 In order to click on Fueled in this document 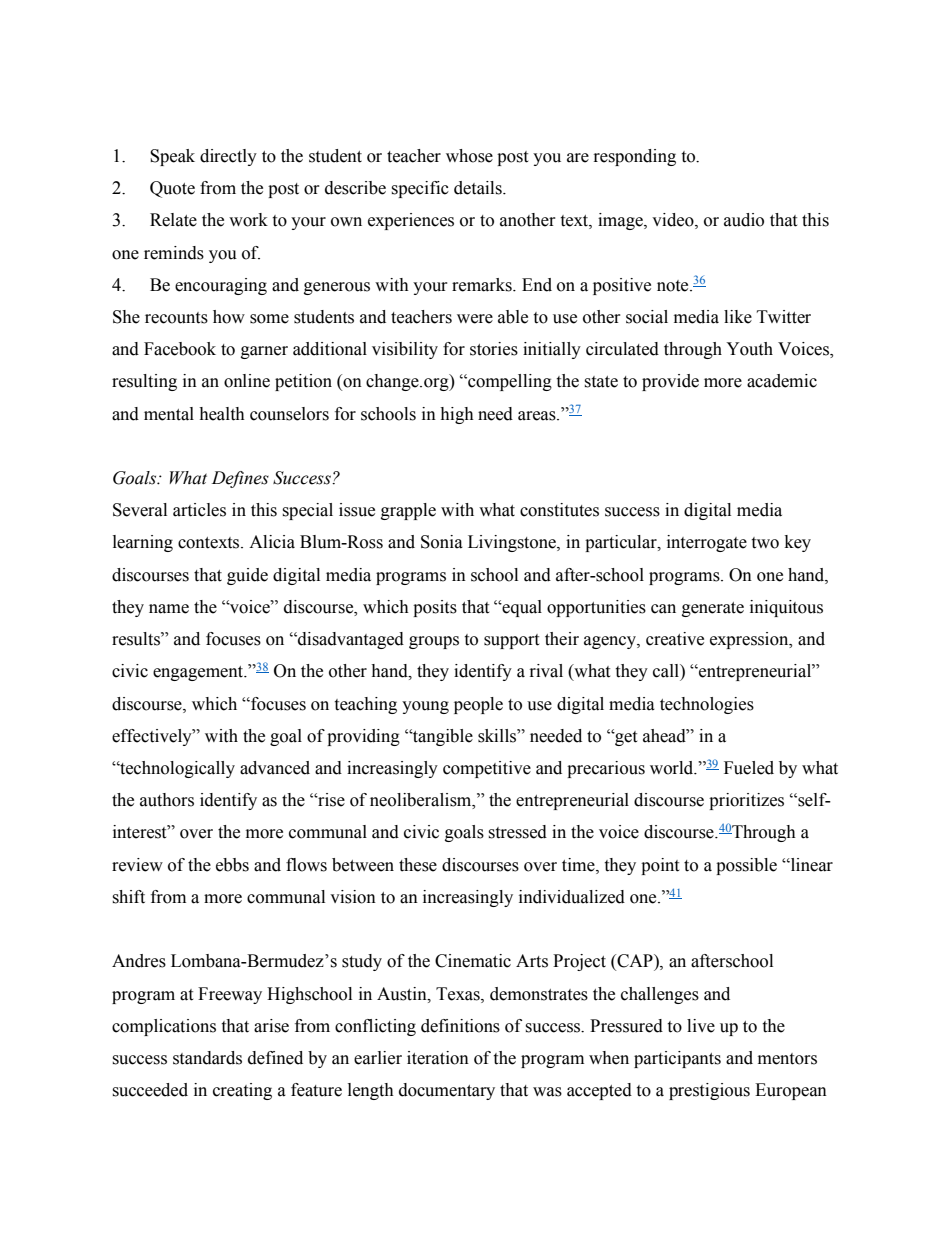, I will do `click(749, 768)`.
